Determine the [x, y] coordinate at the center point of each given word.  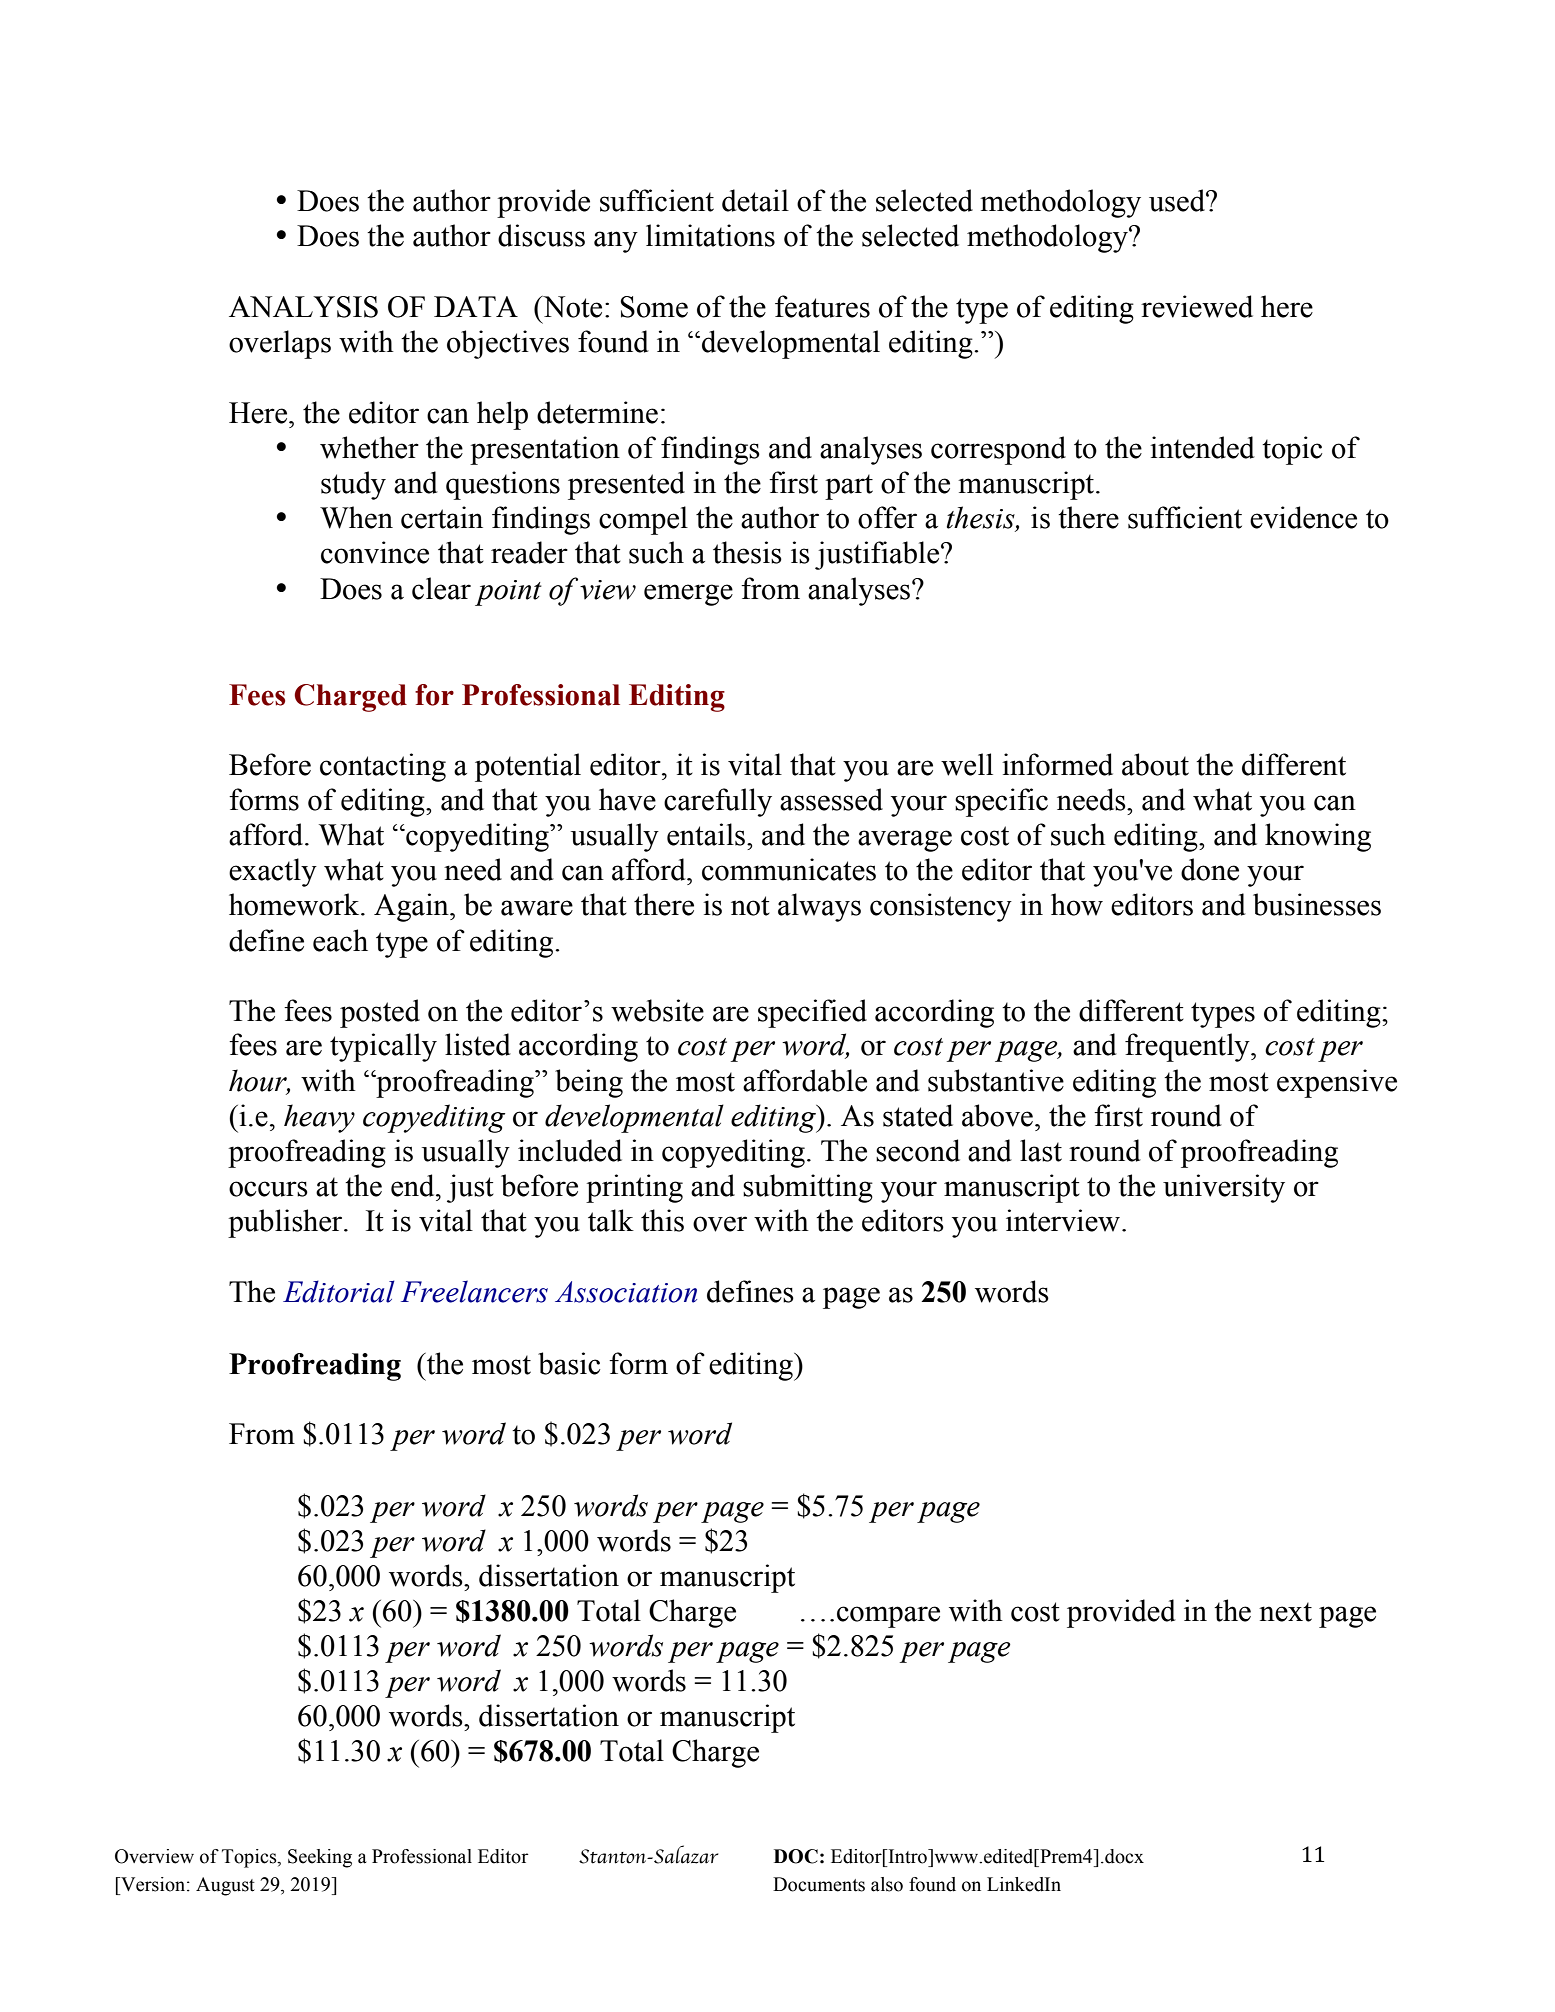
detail [755, 200]
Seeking [320, 1858]
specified [812, 1013]
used [1178, 200]
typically [383, 1047]
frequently [1188, 1047]
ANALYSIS [303, 307]
